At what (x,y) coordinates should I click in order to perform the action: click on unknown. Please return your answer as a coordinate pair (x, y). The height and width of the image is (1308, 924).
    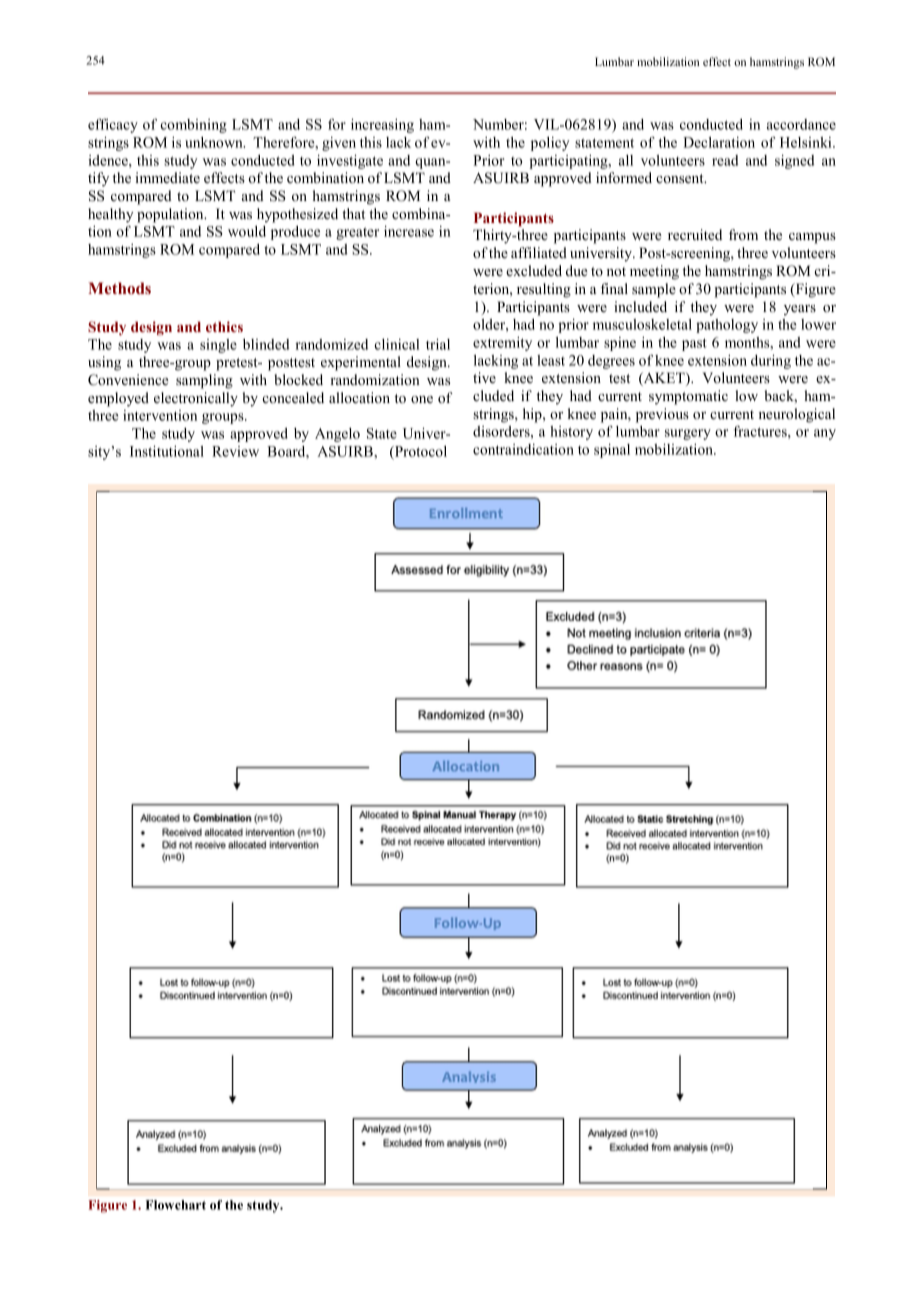
    Looking at the image, I should click on (215, 142).
